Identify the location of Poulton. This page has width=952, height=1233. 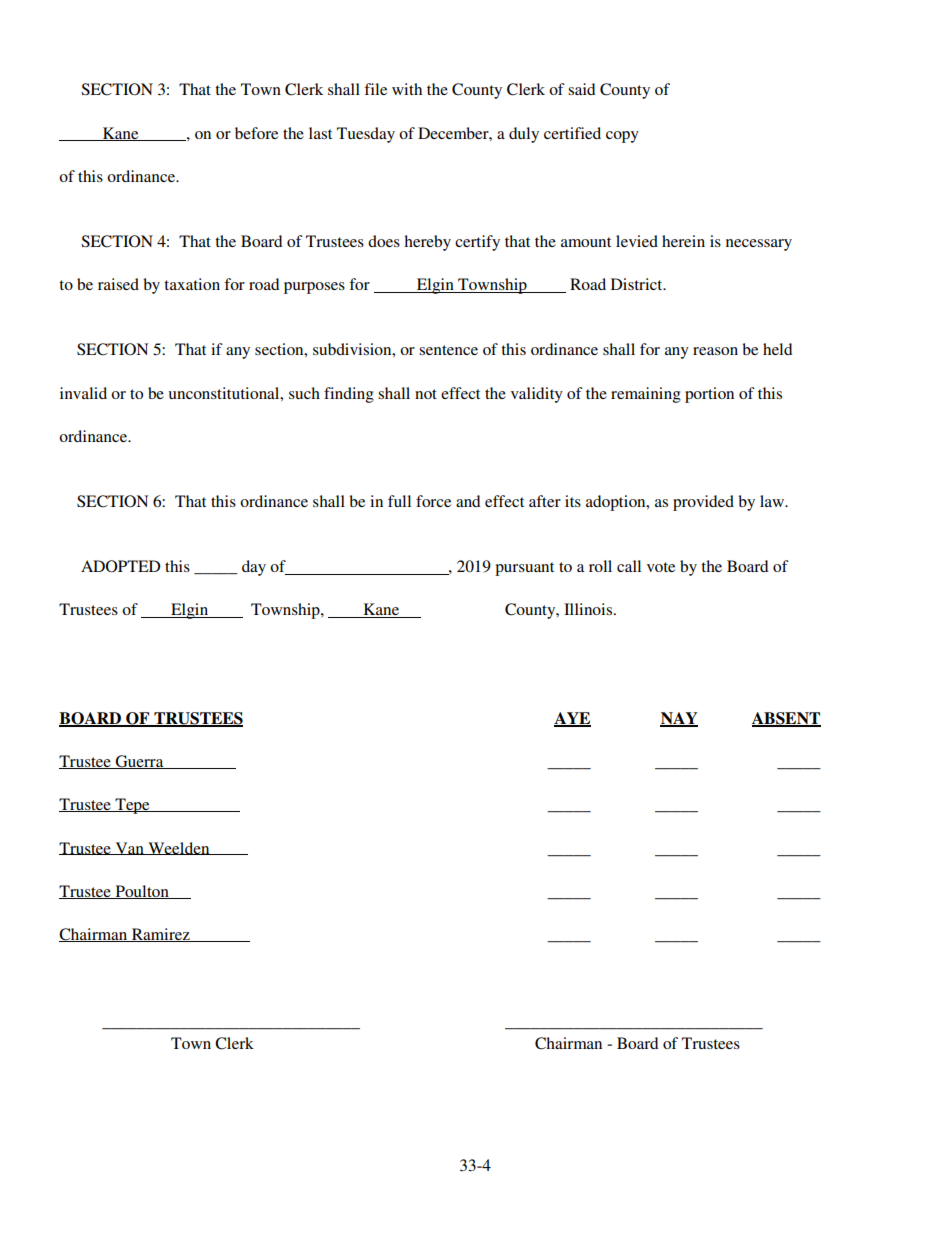
(142, 892).
